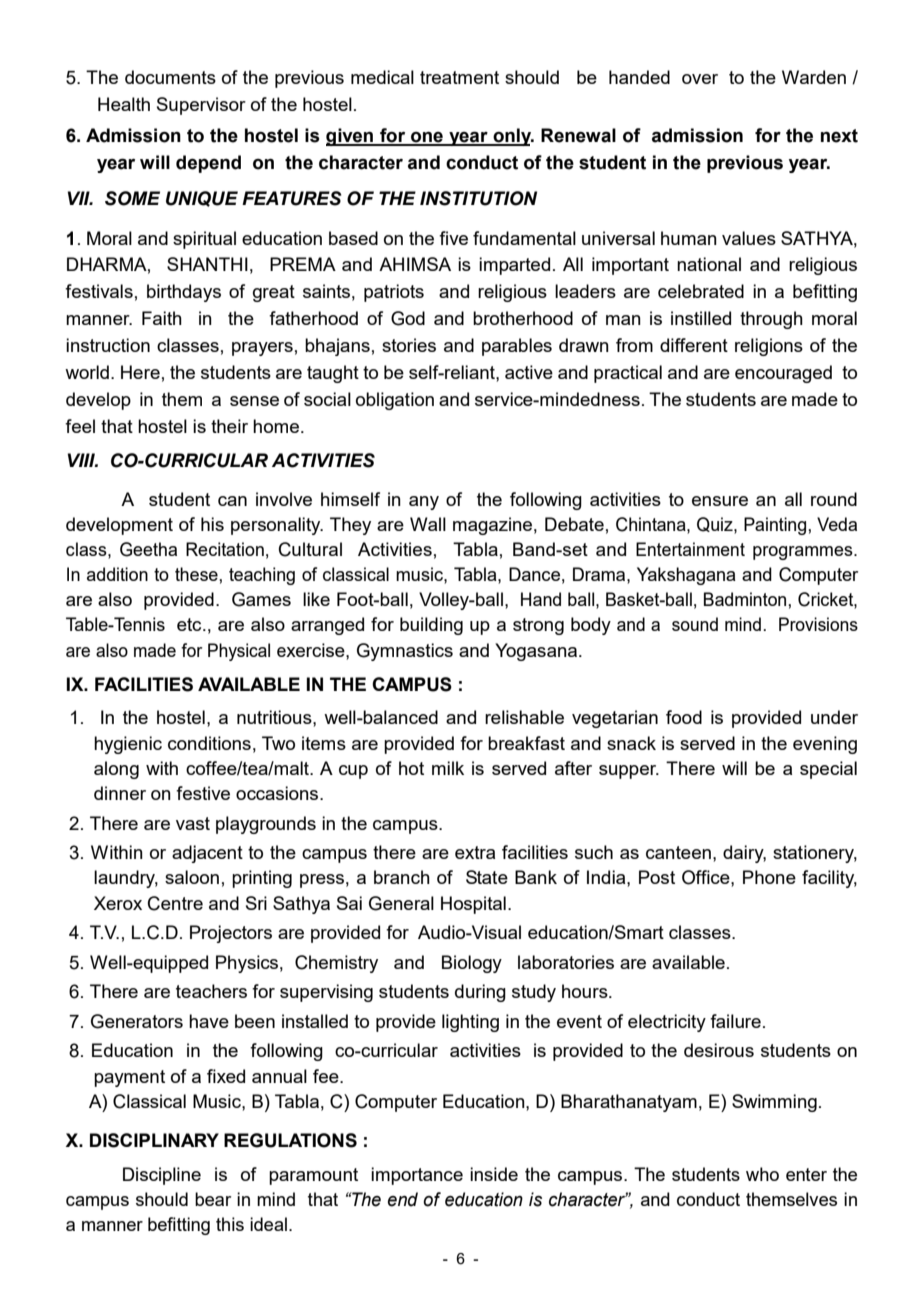 Image resolution: width=924 pixels, height=1308 pixels. I want to click on Supervisor, so click(201, 106).
